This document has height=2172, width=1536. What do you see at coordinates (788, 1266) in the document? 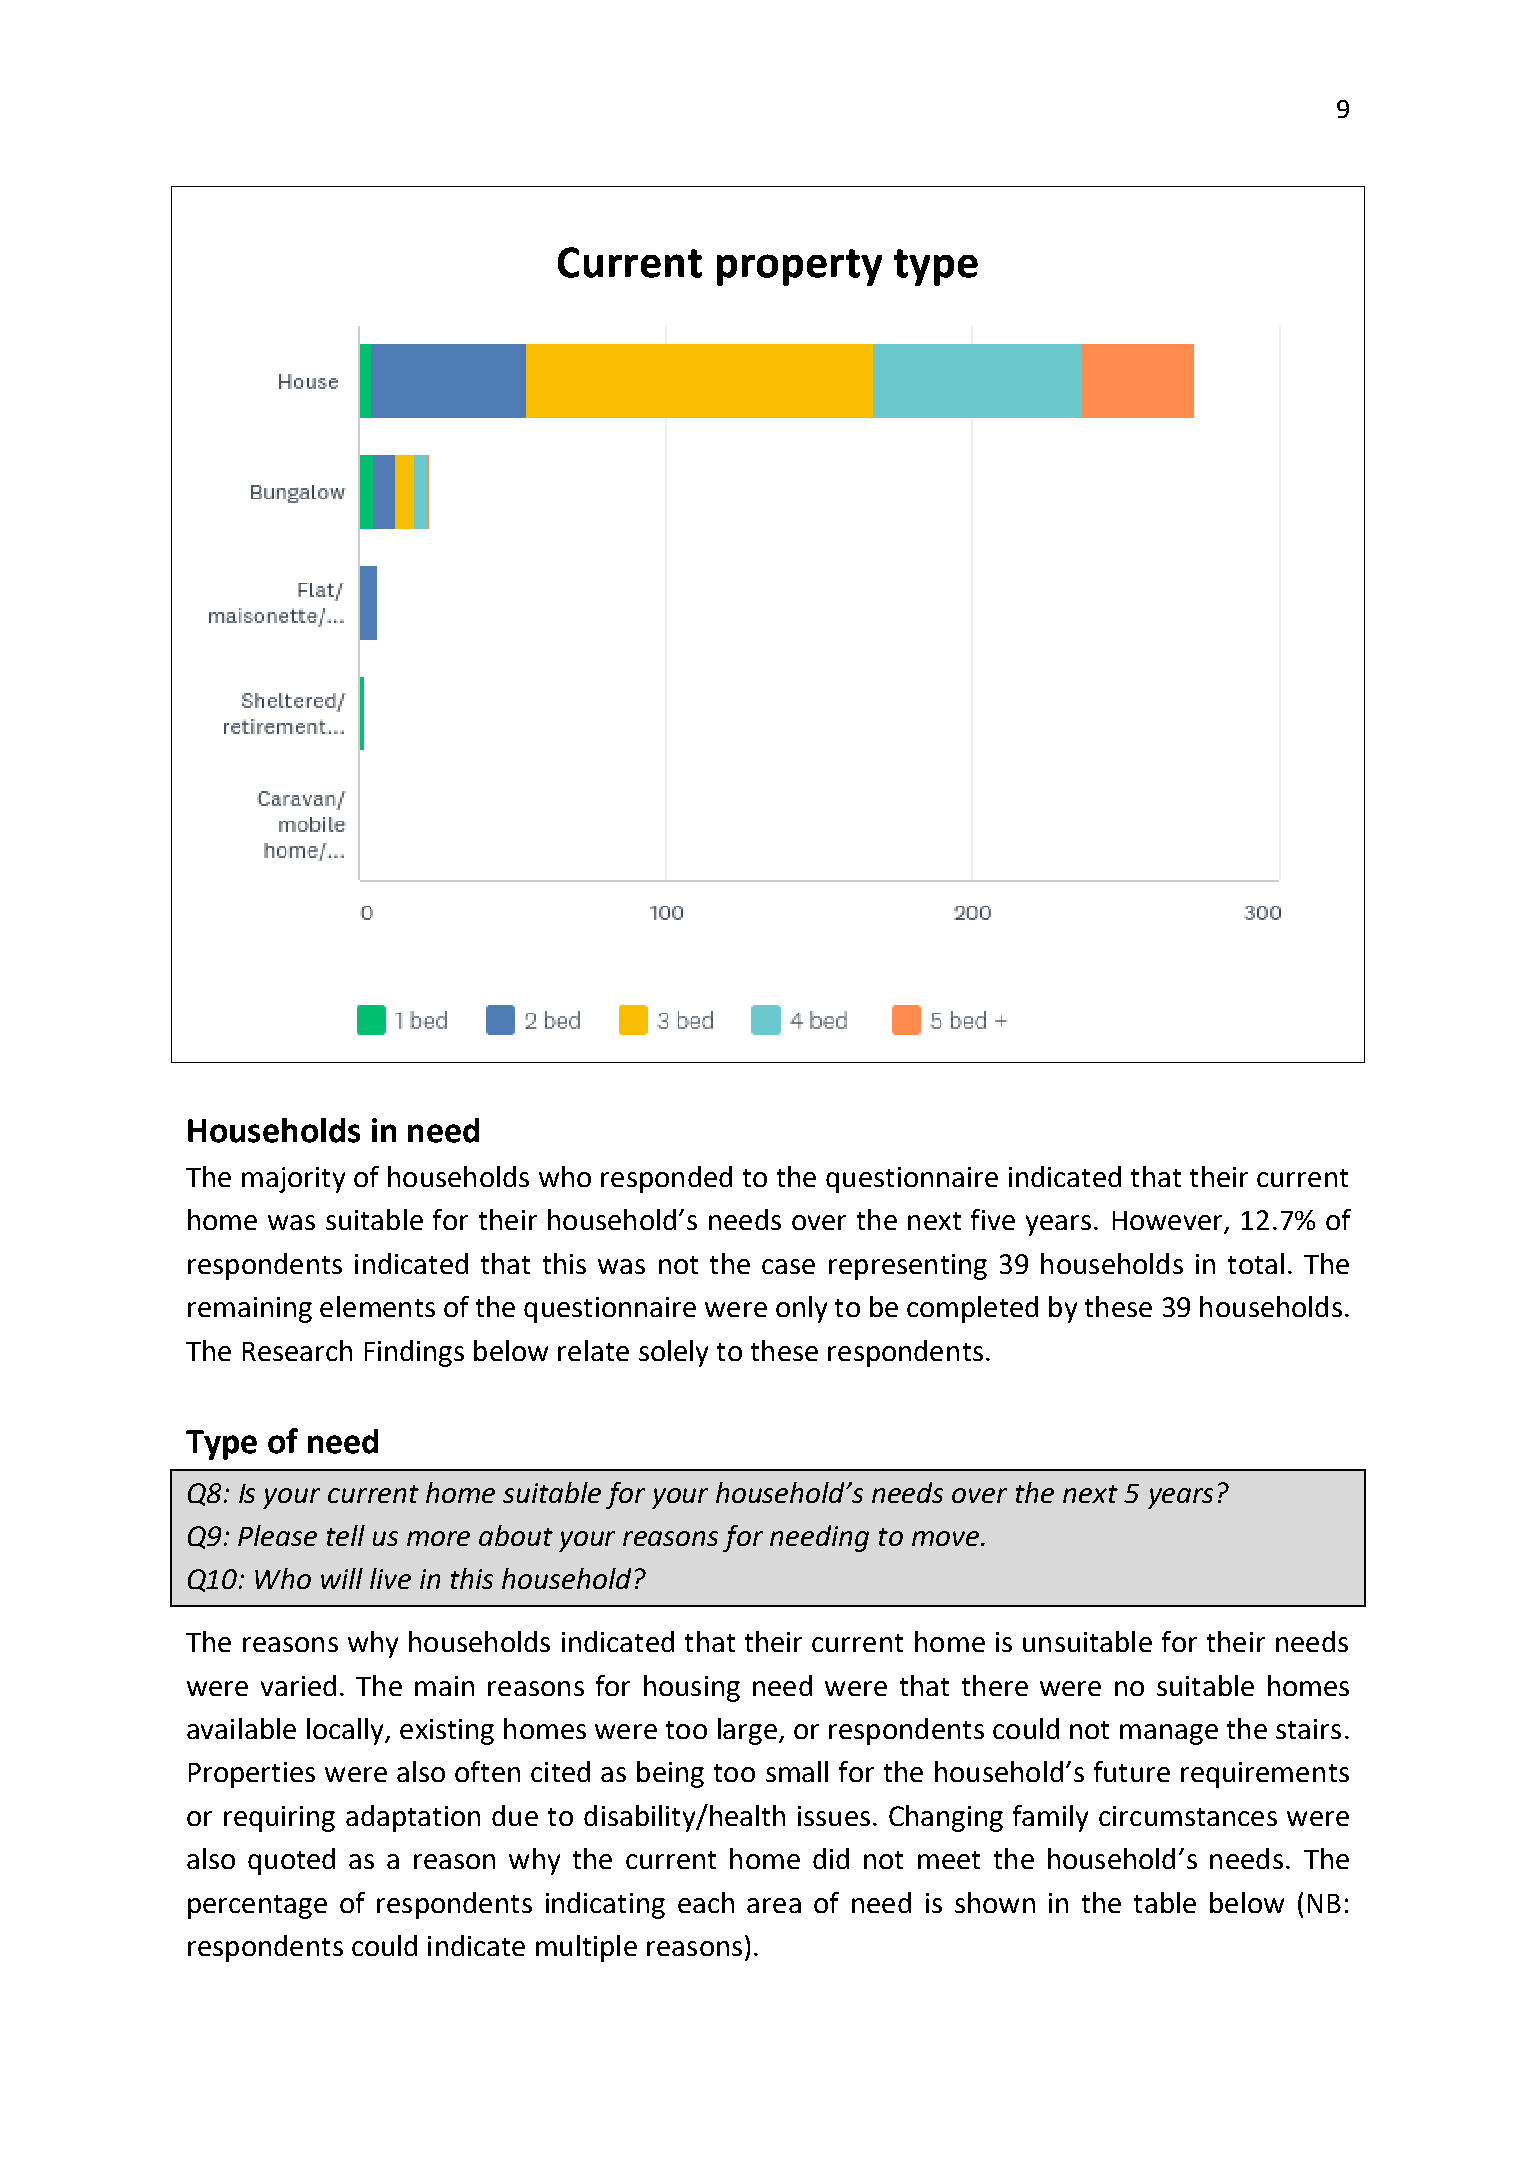
I see `case` at bounding box center [788, 1266].
